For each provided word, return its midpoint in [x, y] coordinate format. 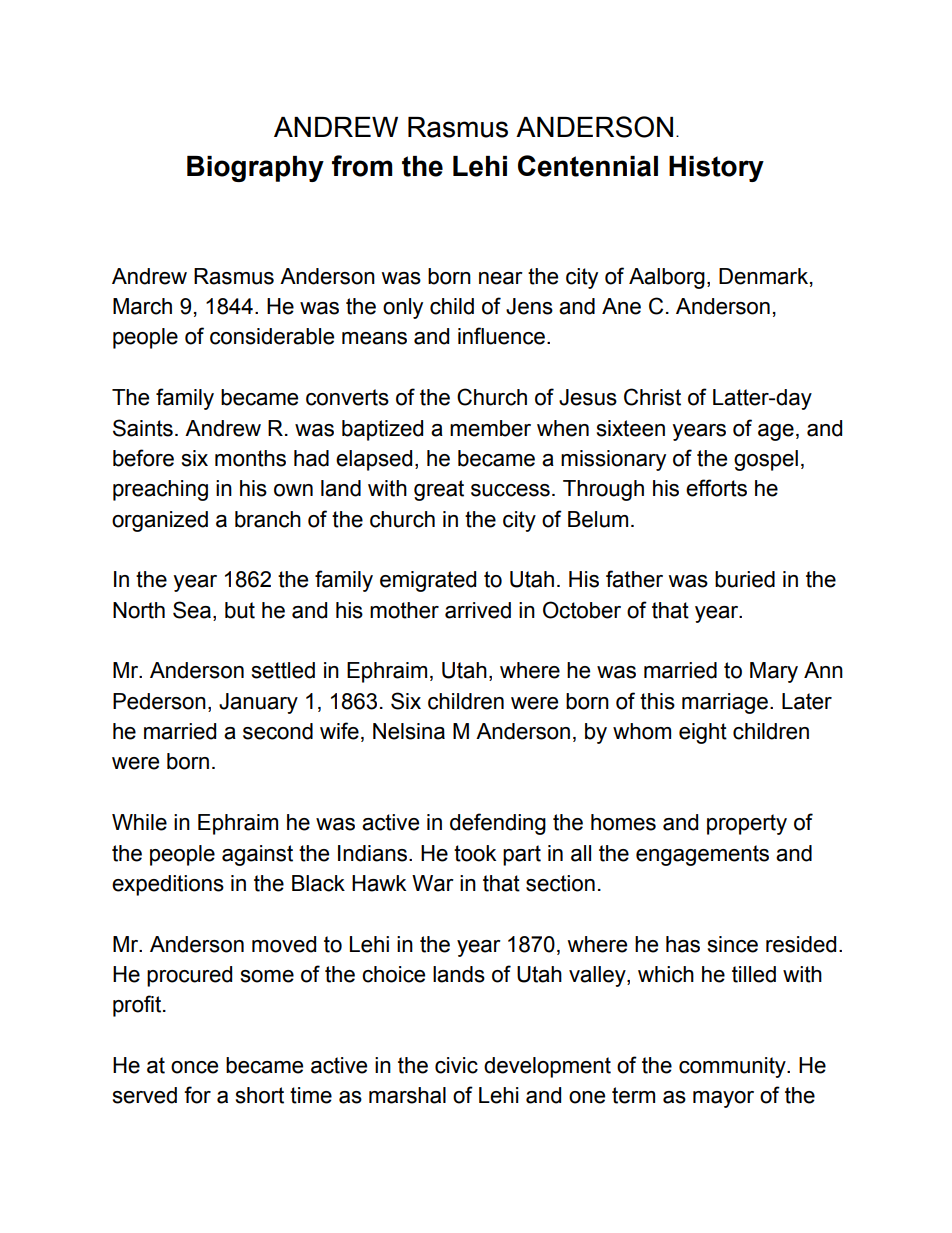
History [716, 169]
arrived [478, 610]
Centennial [588, 166]
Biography [255, 169]
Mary [774, 672]
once [194, 1067]
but [240, 610]
